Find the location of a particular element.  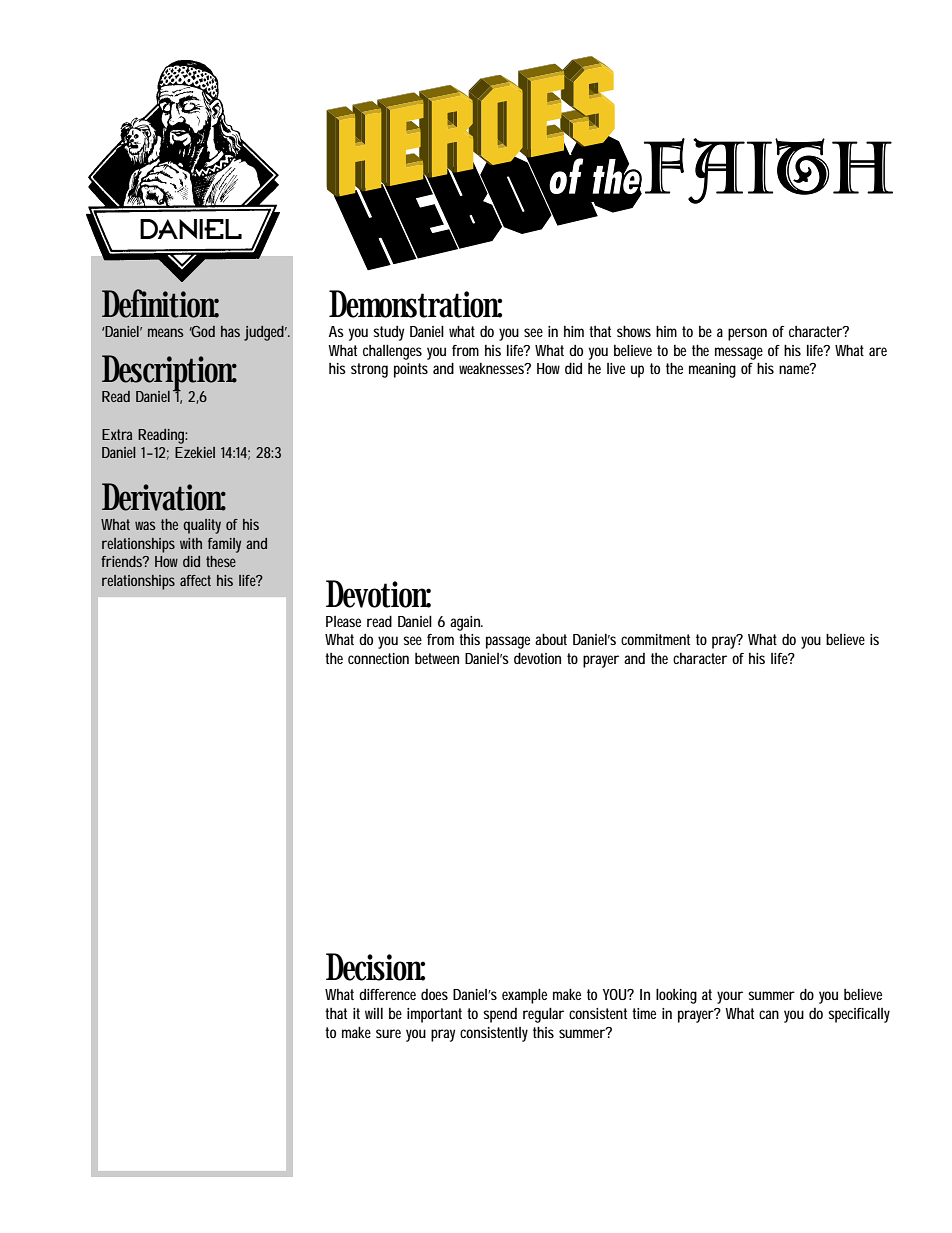

passage is located at coordinates (508, 642).
